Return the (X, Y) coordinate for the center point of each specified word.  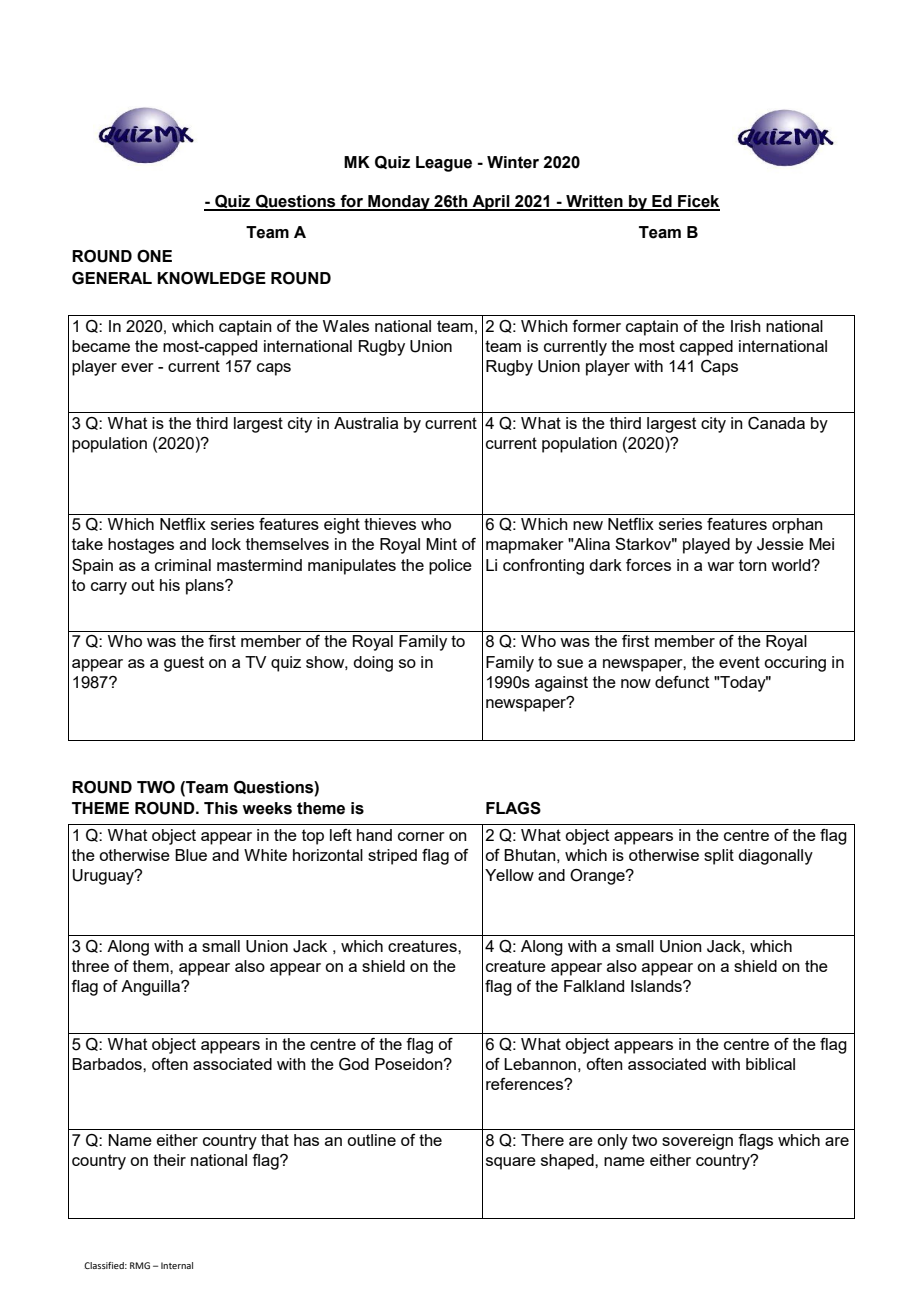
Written (594, 202)
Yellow (509, 875)
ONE (154, 256)
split (719, 857)
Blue (191, 855)
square (511, 1163)
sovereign (697, 1142)
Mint (441, 544)
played (706, 546)
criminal (183, 565)
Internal (177, 1265)
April (491, 203)
